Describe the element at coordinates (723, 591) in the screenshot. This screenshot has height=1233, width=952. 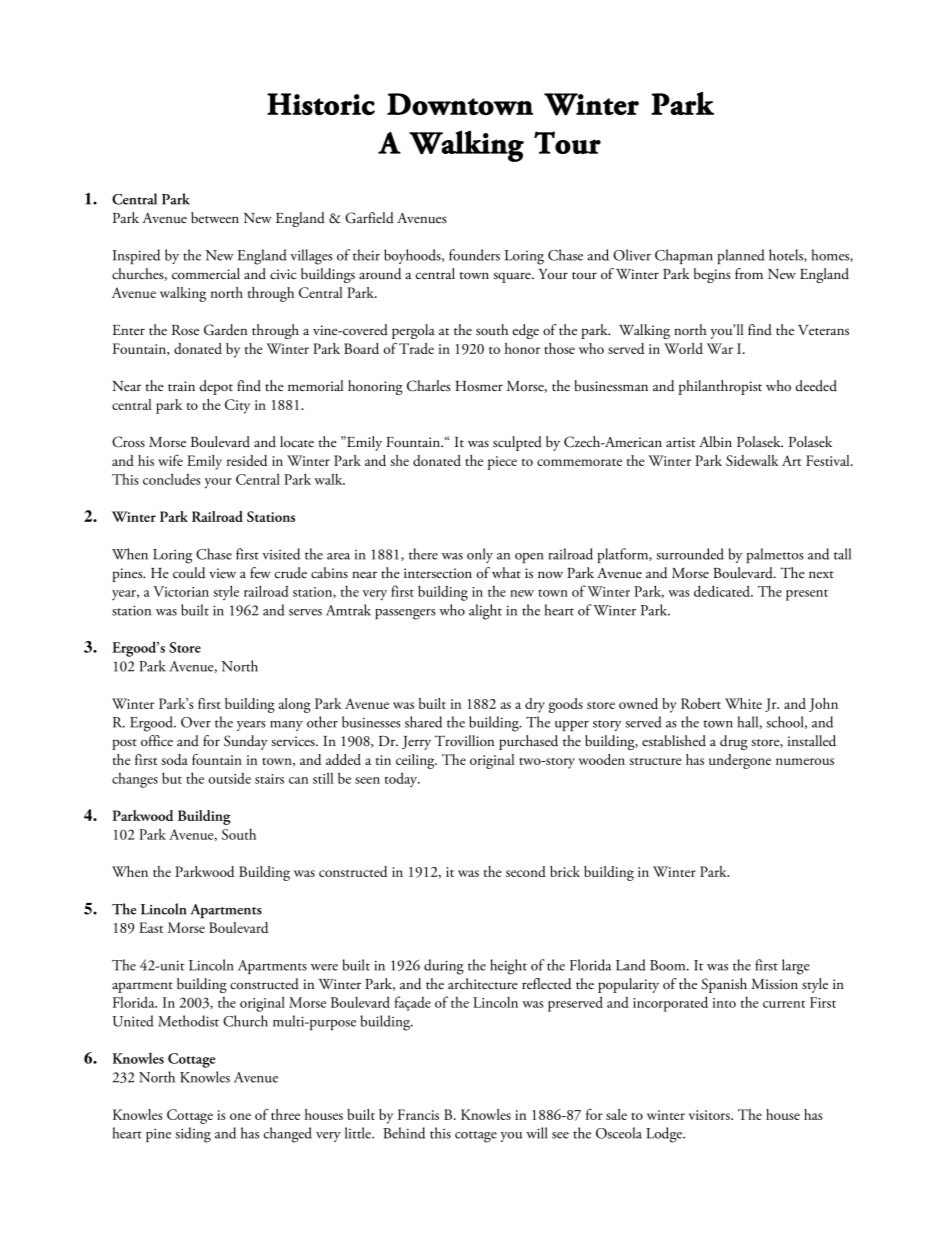
I see `dedicated` at that location.
